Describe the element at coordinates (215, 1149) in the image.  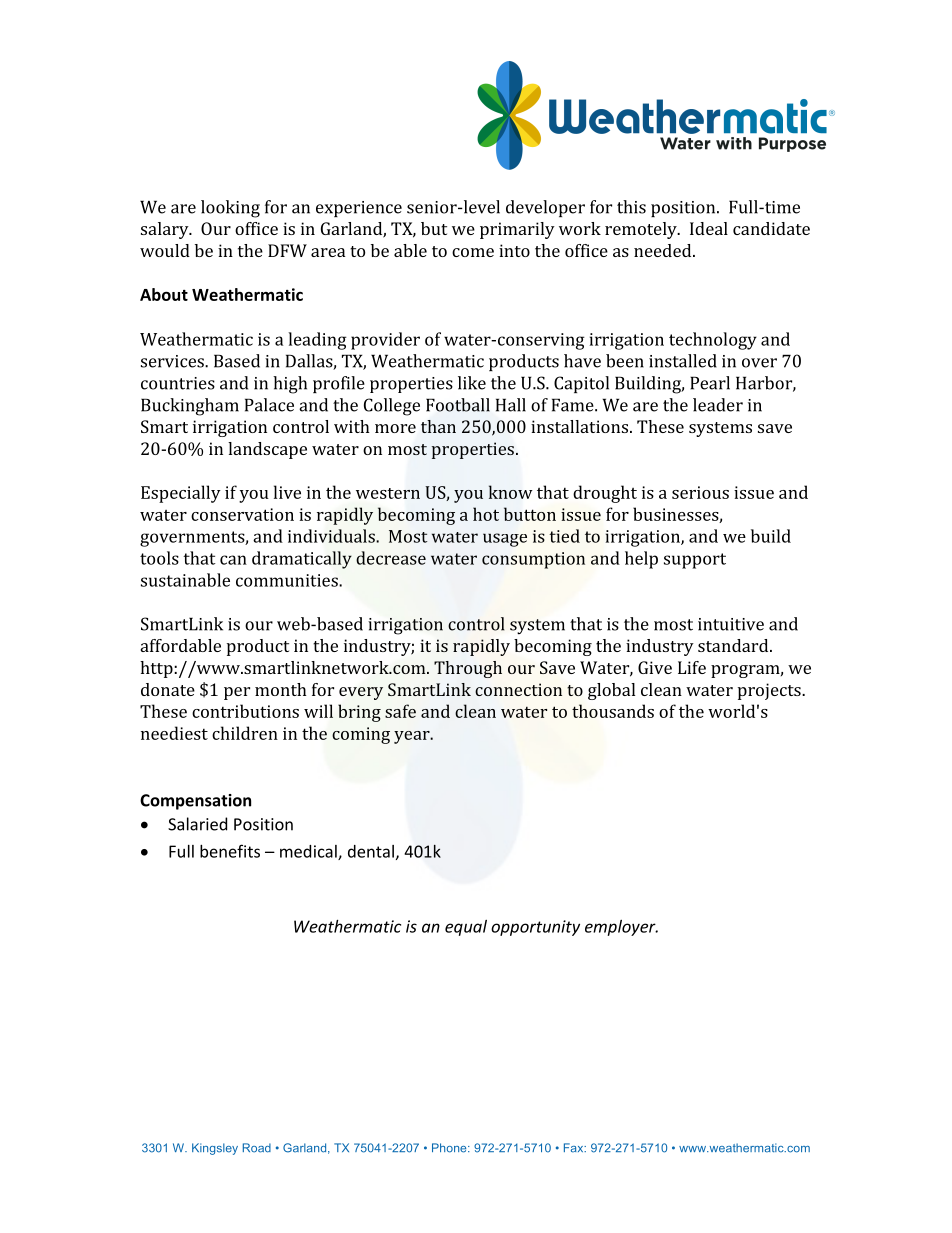
I see `Kingsley` at that location.
